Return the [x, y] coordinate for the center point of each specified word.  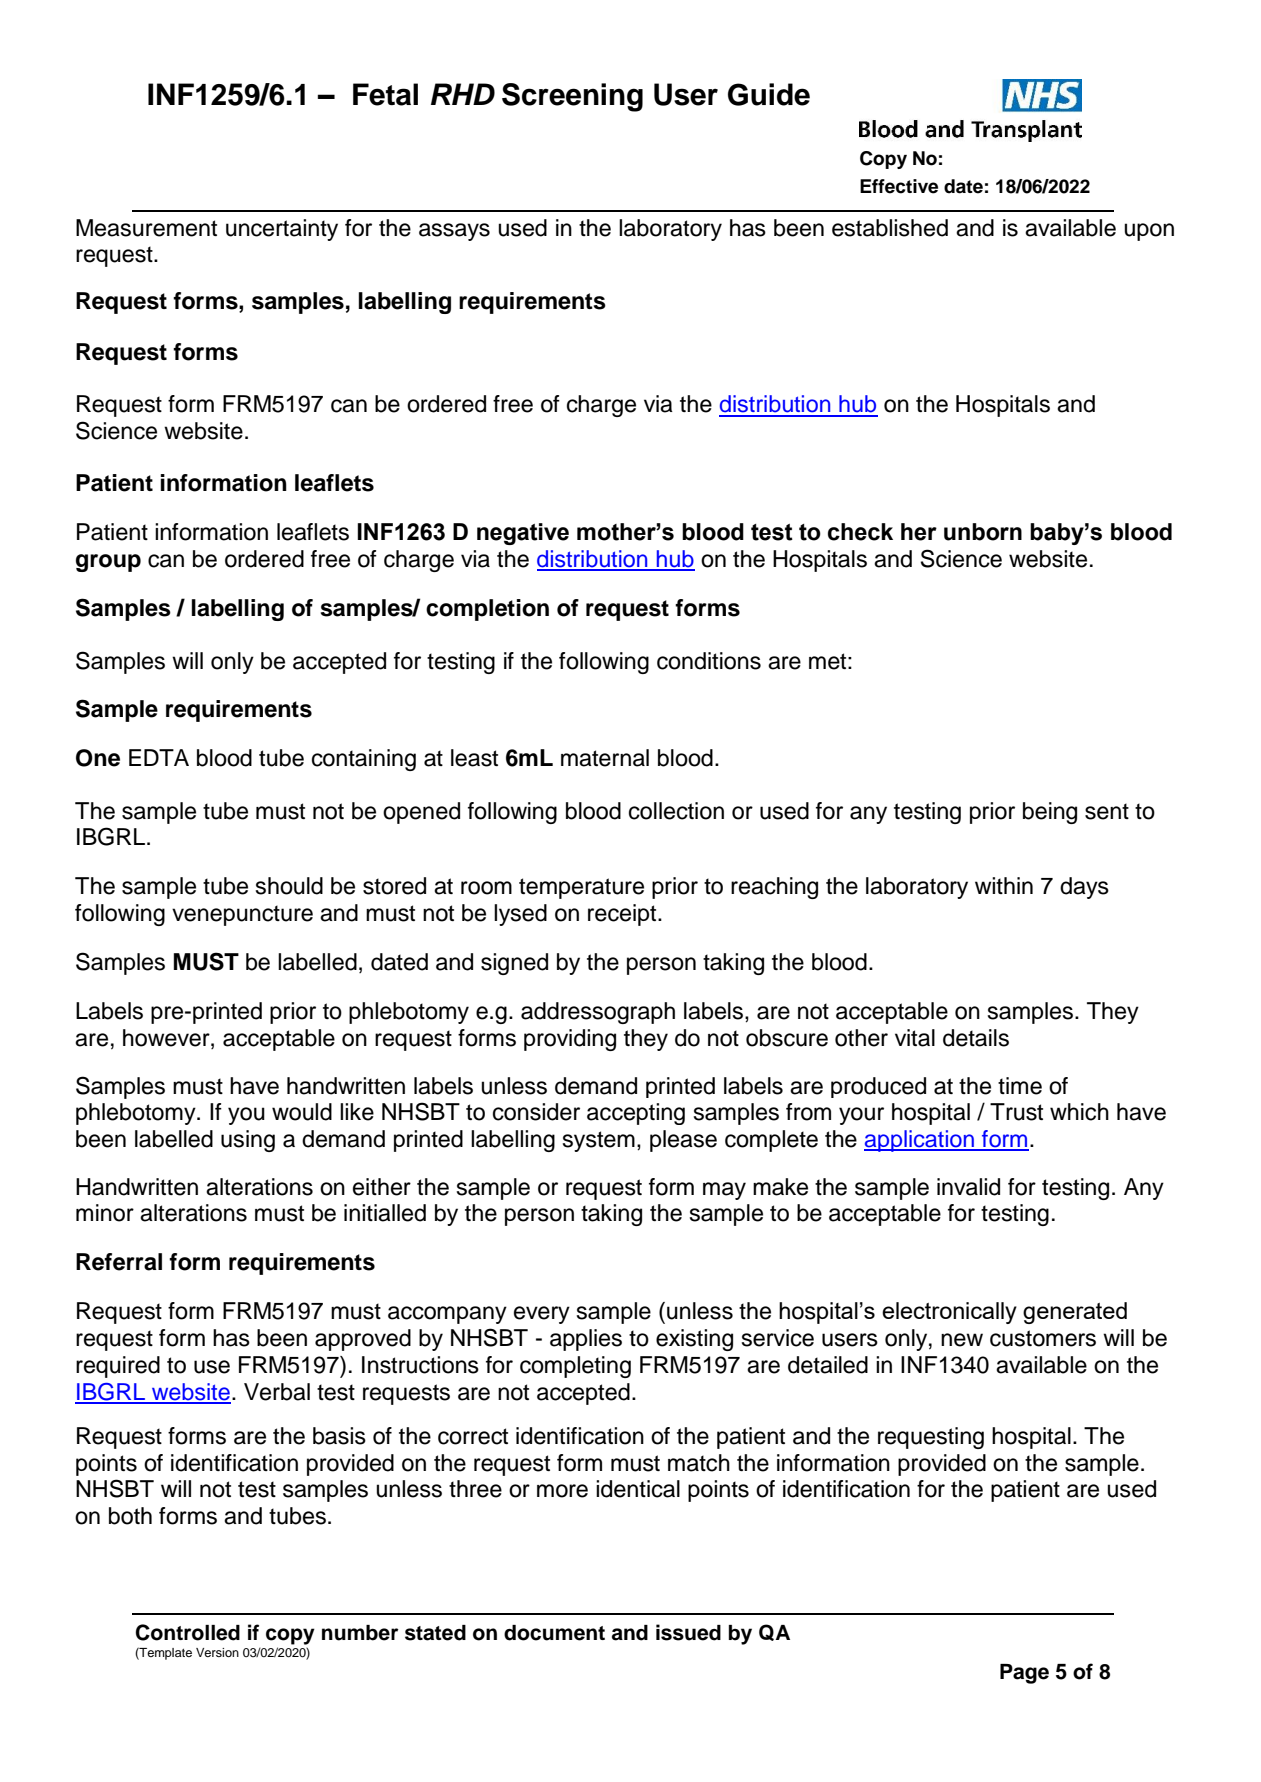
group [108, 563]
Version [217, 1652]
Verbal [277, 1392]
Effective [899, 186]
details [976, 1038]
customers [1043, 1338]
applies [586, 1340]
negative [523, 534]
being [1050, 813]
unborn [983, 532]
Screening [572, 97]
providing [570, 1040]
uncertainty [282, 230]
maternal [605, 758]
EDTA [159, 757]
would [302, 1112]
